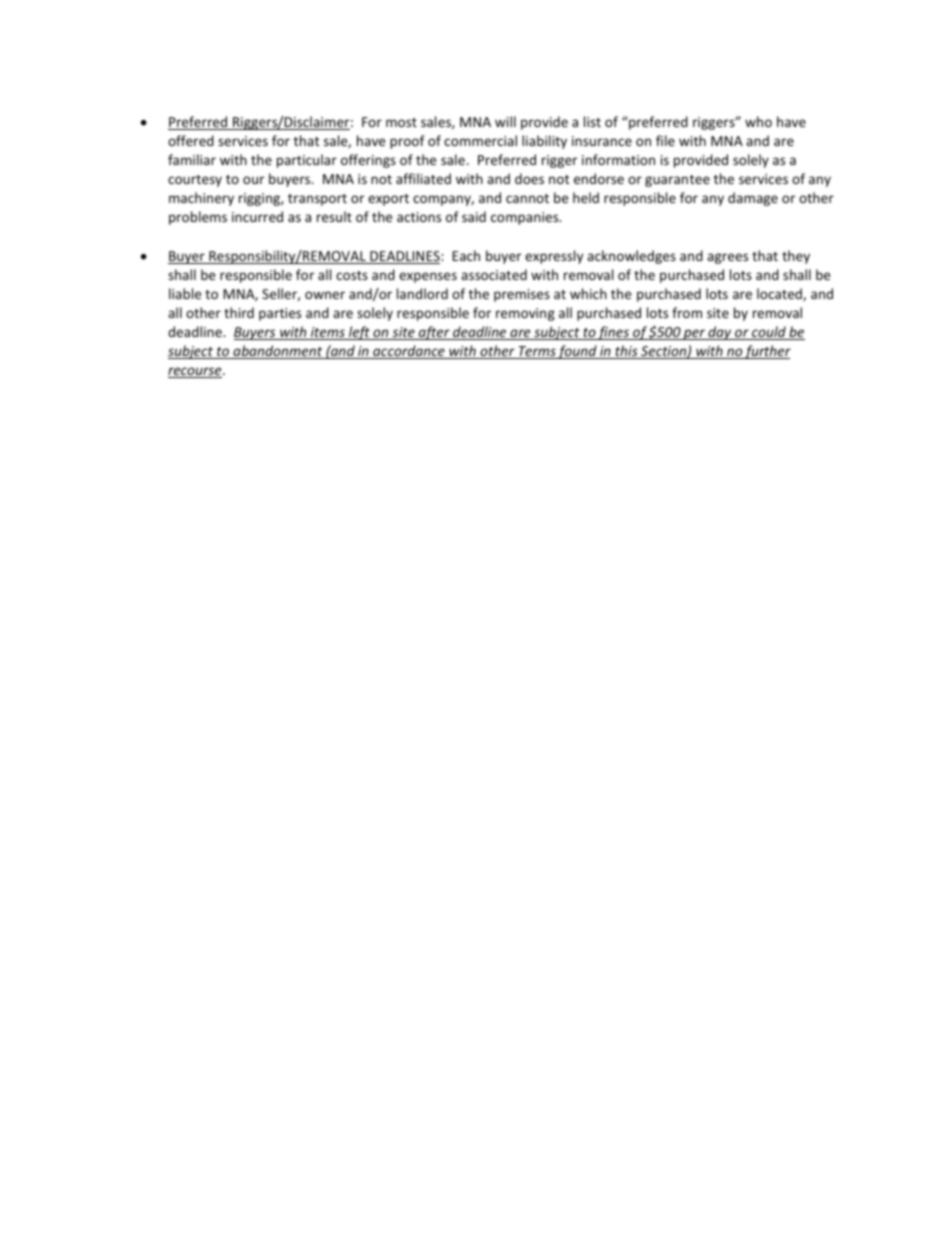 This image has height=1233, width=952. What do you see at coordinates (529, 178) in the image?
I see `does` at bounding box center [529, 178].
